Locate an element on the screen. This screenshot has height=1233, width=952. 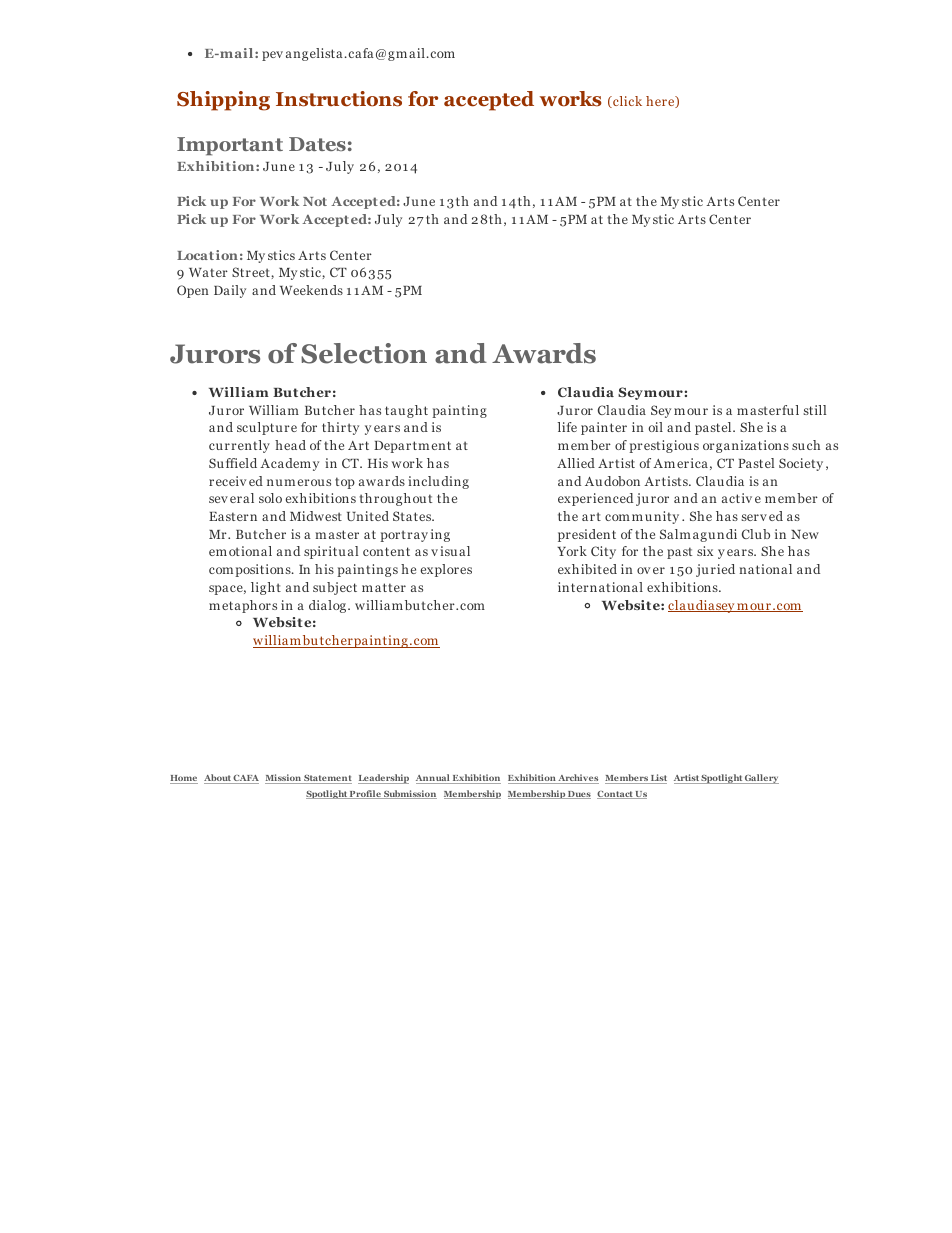
Shipping is located at coordinates (223, 101).
